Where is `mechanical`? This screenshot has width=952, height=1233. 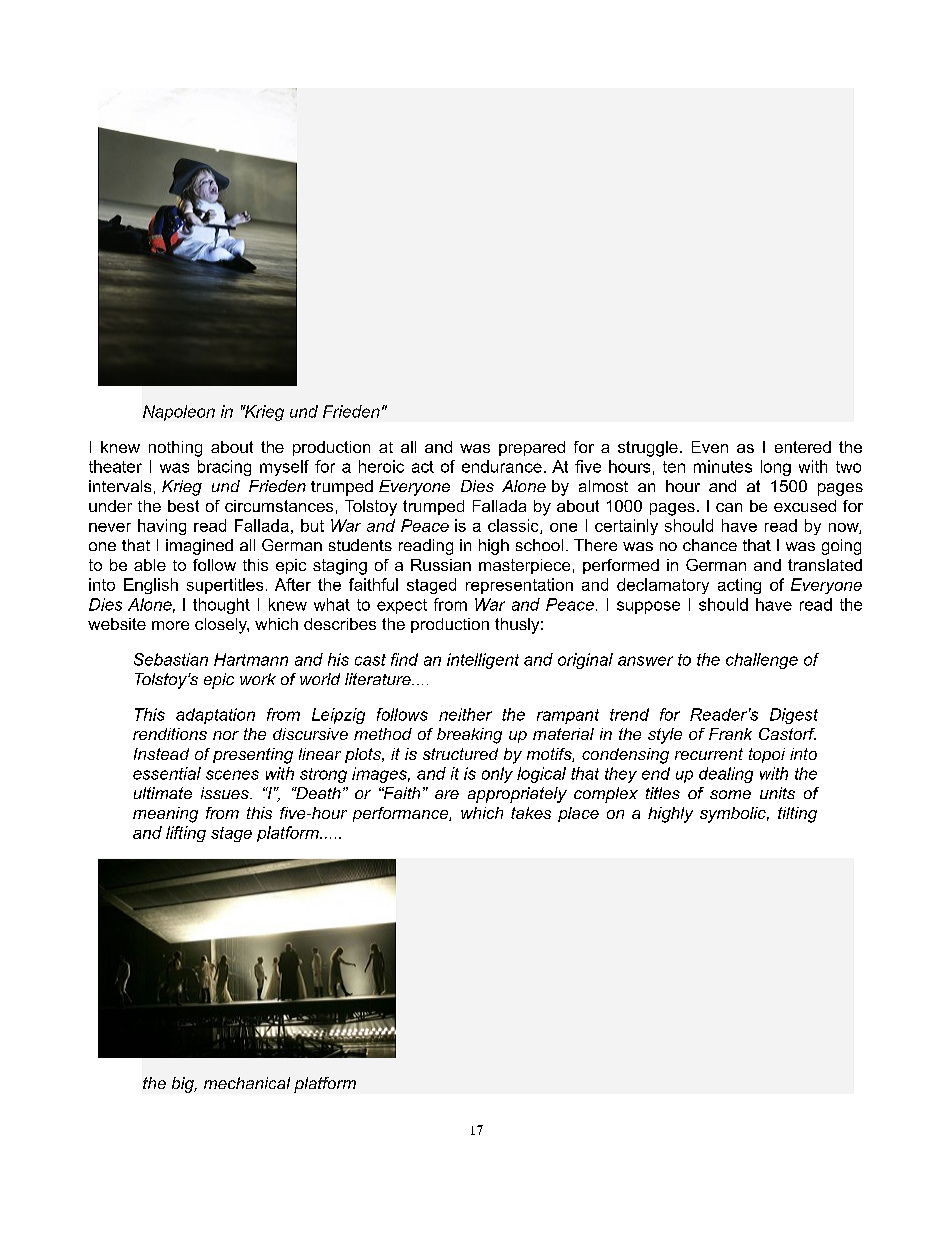
mechanical is located at coordinates (247, 1083).
